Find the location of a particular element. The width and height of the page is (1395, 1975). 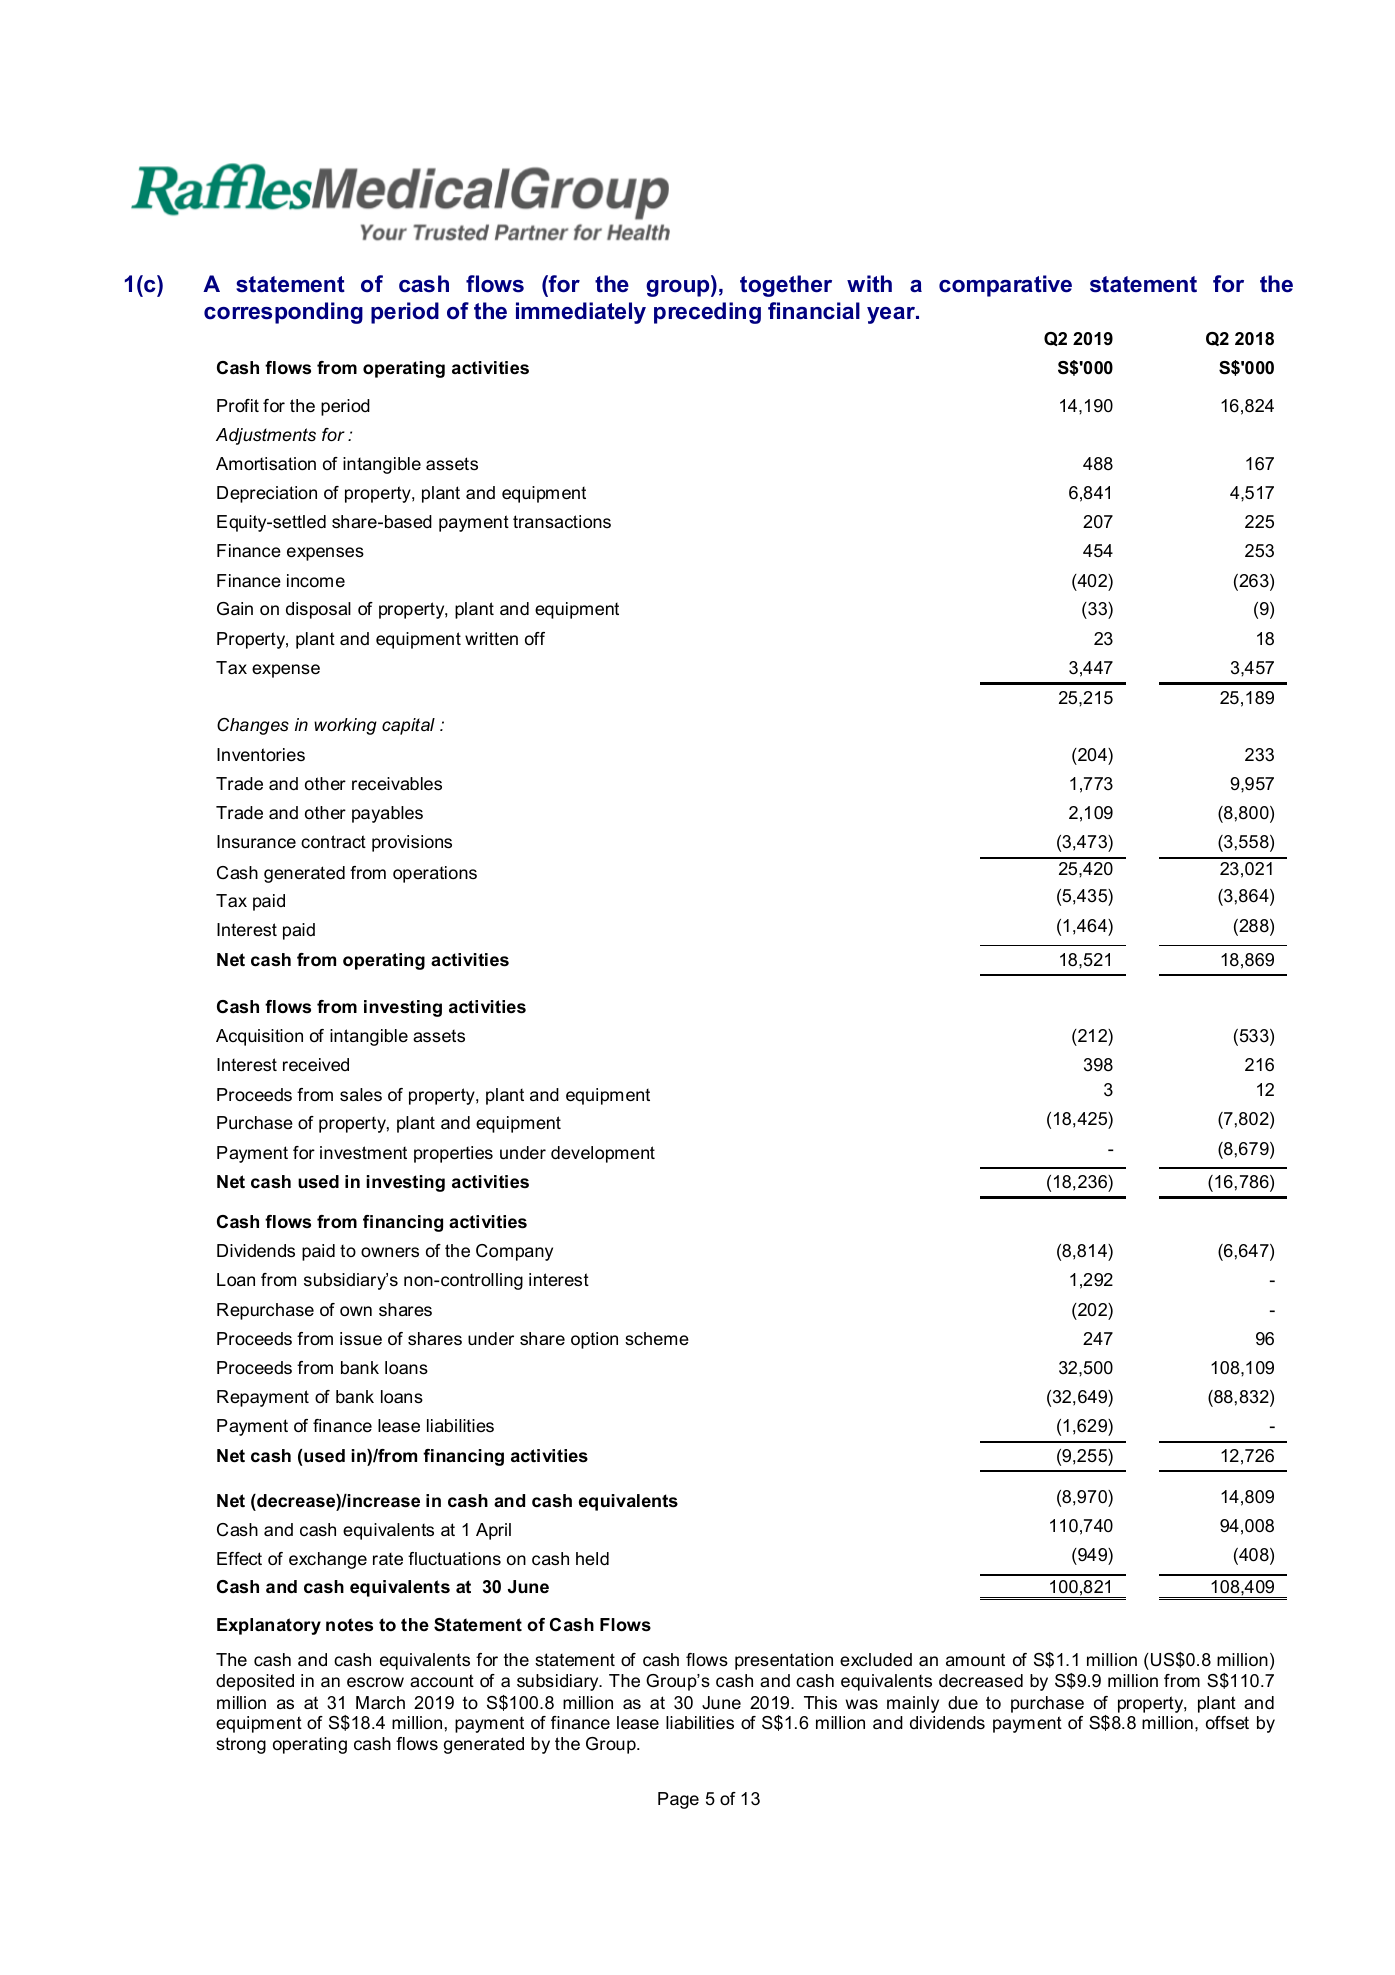

development is located at coordinates (603, 1154).
